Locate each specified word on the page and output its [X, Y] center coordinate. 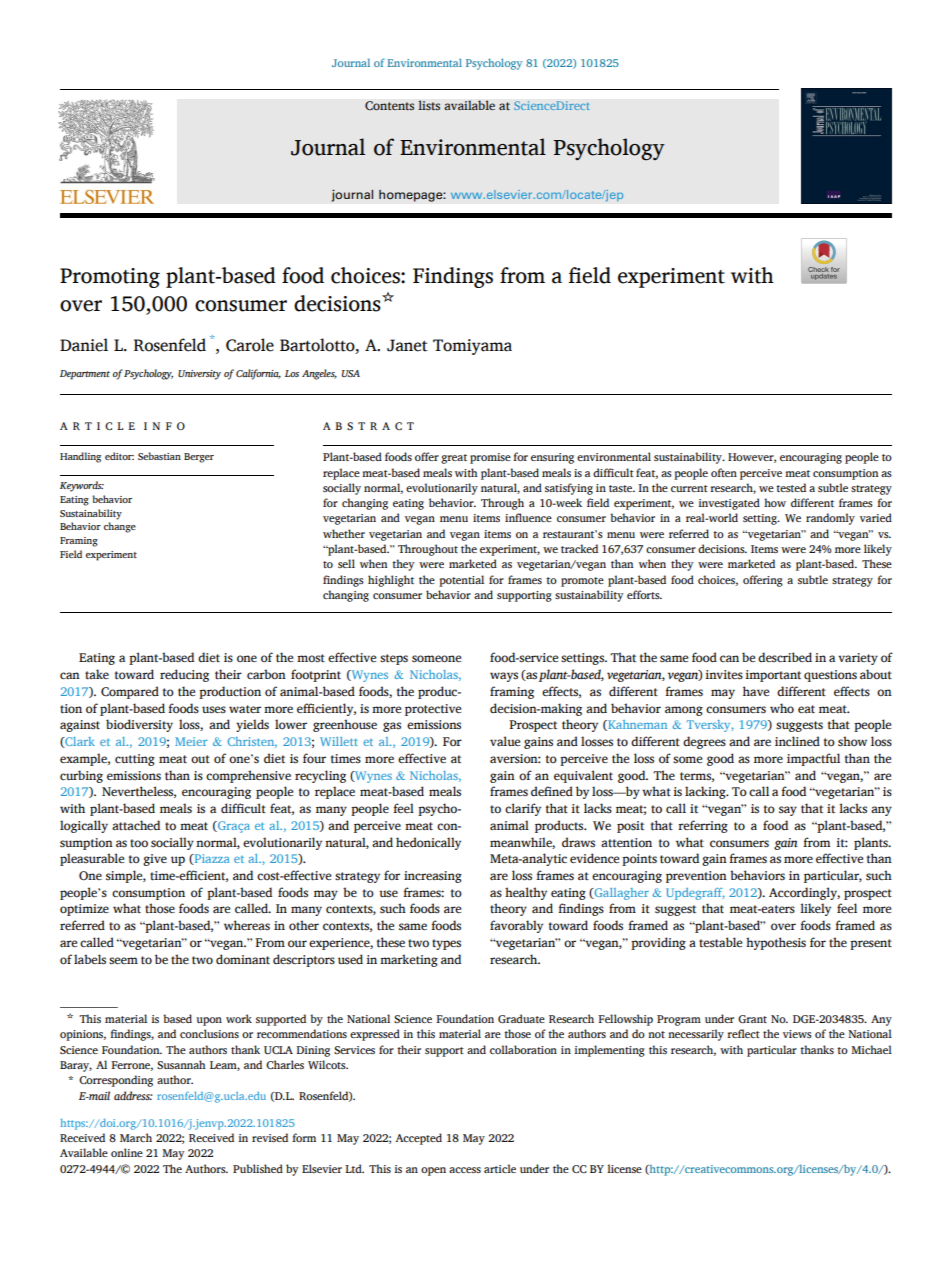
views [797, 1034]
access [465, 1170]
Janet [407, 345]
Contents [389, 106]
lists [429, 105]
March [136, 1137]
